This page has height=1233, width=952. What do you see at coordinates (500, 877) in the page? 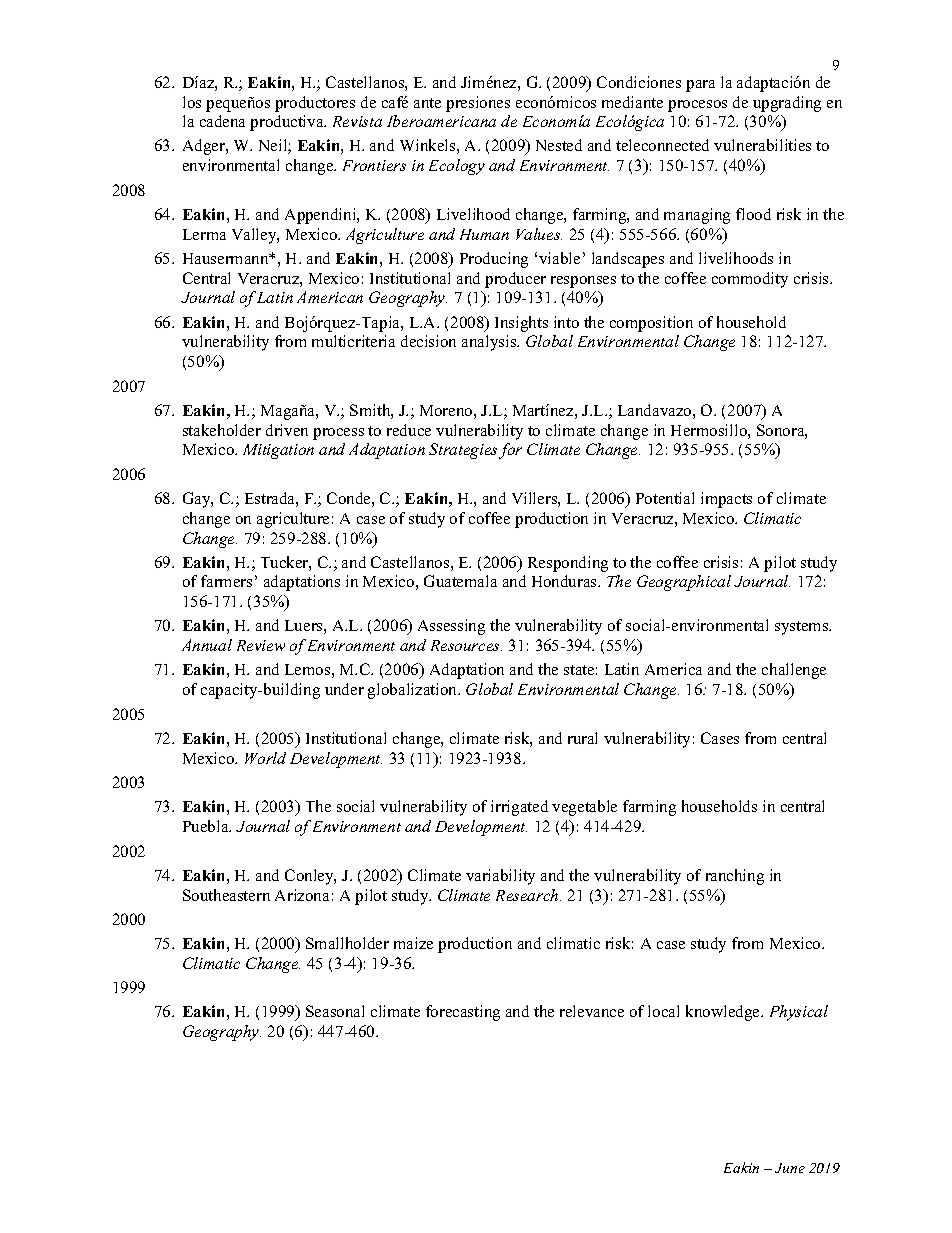
I see `variability` at bounding box center [500, 877].
